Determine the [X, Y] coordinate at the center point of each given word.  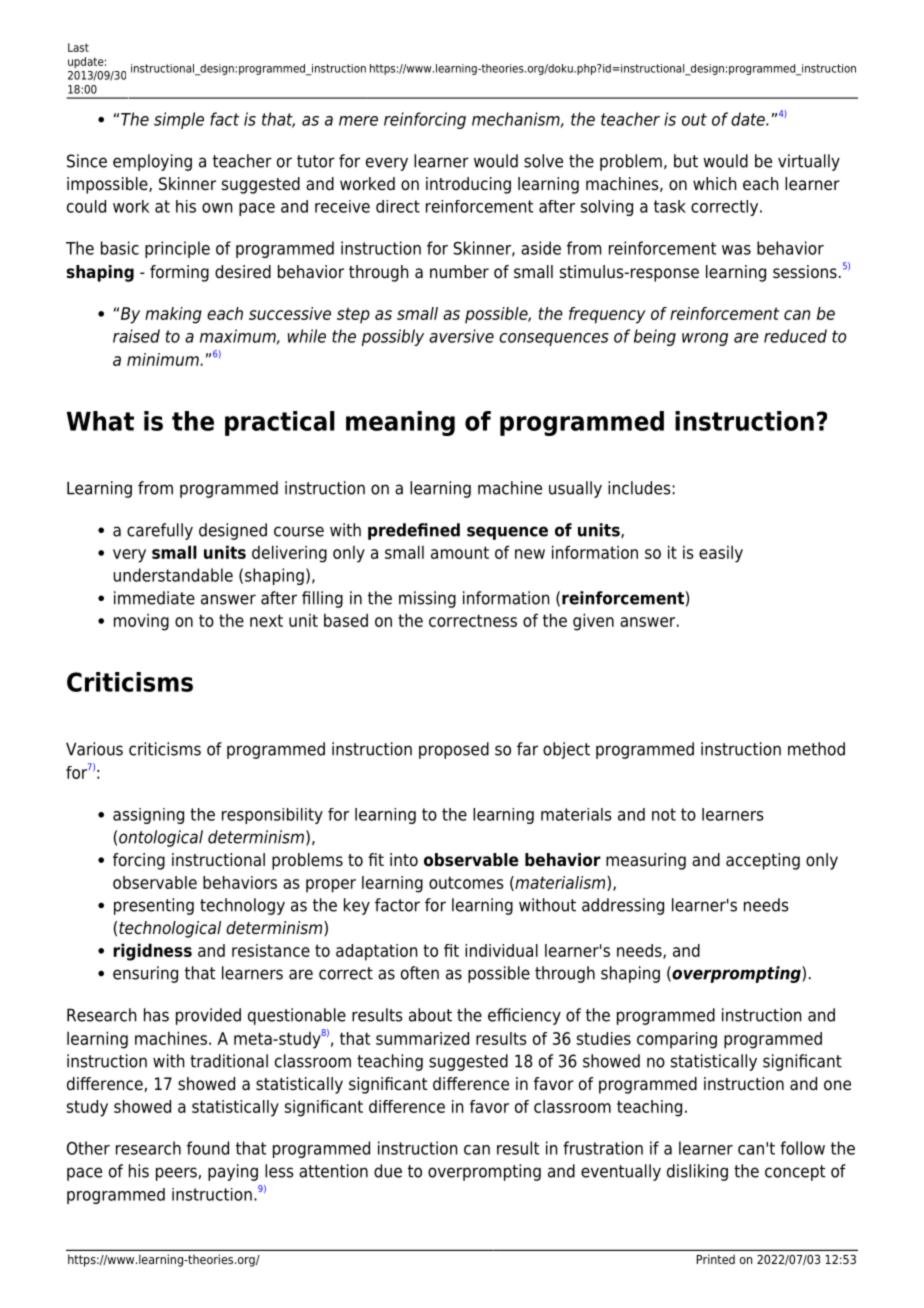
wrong [705, 339]
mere [358, 121]
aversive [461, 336]
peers [176, 1174]
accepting [763, 861]
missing [427, 599]
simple [179, 120]
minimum [164, 359]
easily [721, 554]
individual [501, 950]
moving [141, 622]
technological [170, 929]
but [686, 161]
